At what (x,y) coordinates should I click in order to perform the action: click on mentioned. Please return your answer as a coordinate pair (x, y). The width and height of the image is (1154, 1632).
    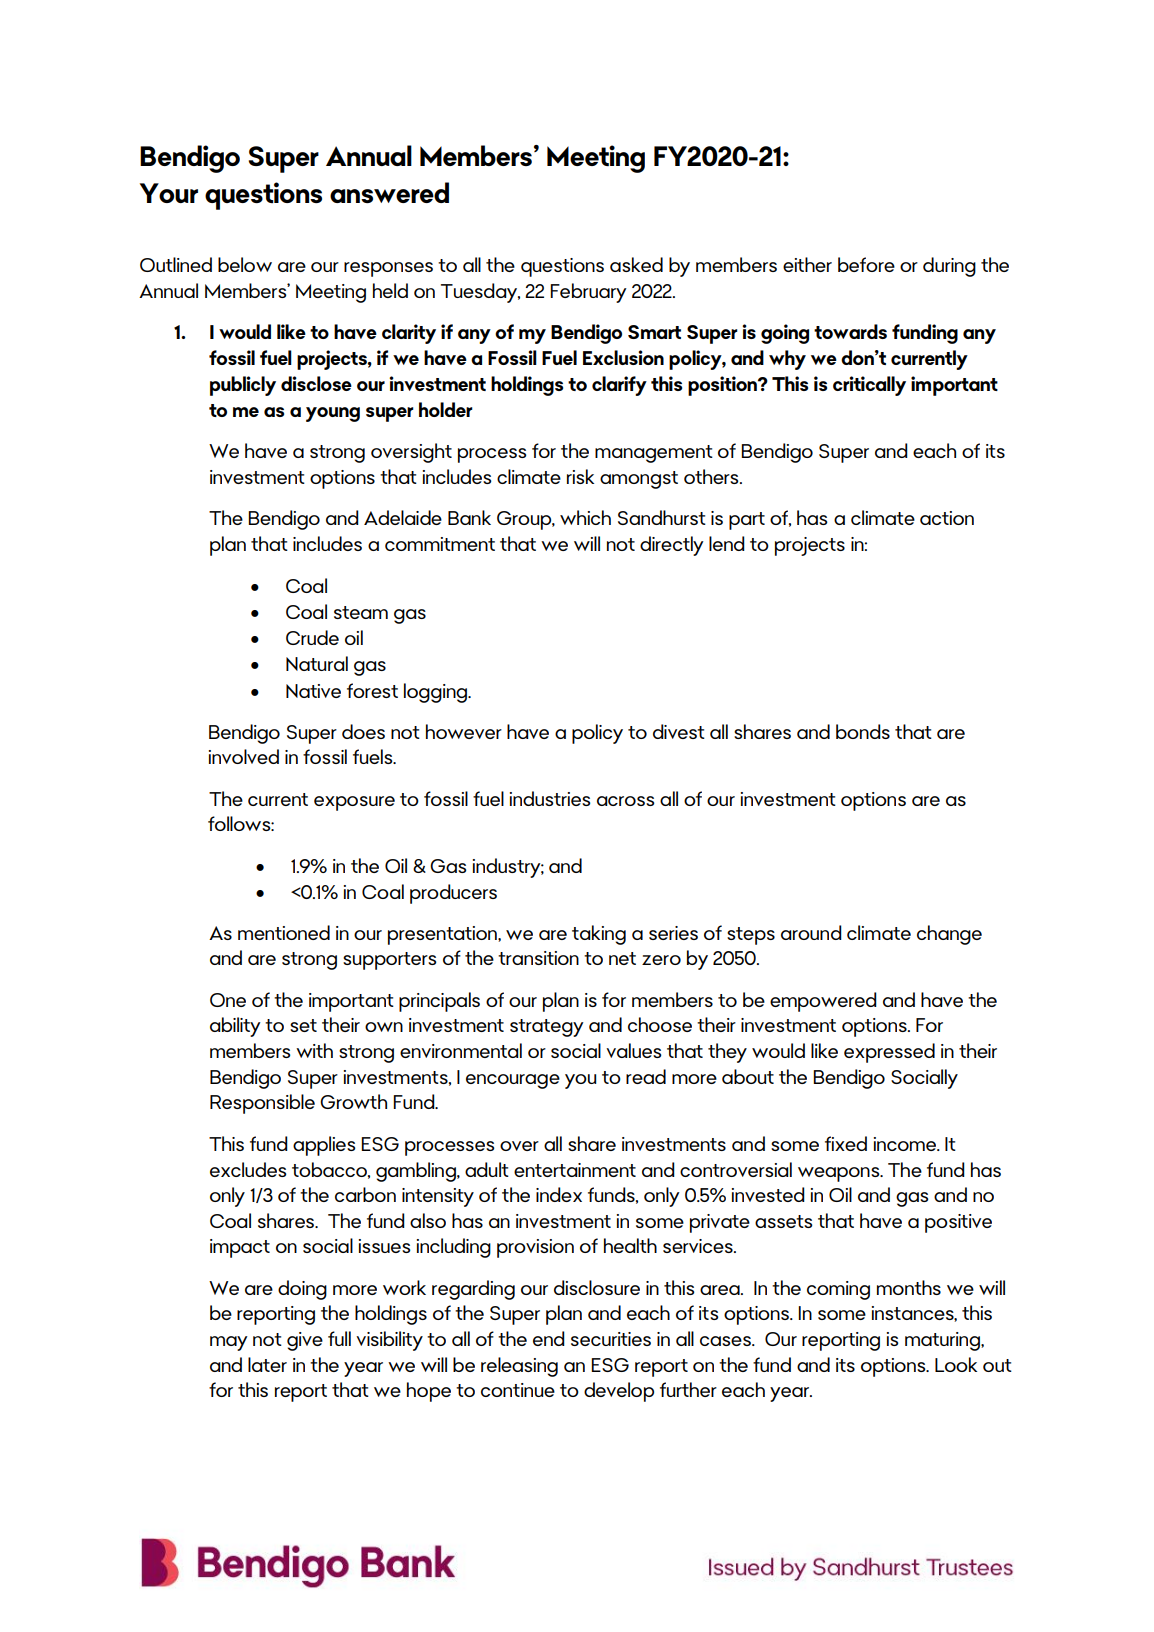
    Looking at the image, I should click on (284, 932).
